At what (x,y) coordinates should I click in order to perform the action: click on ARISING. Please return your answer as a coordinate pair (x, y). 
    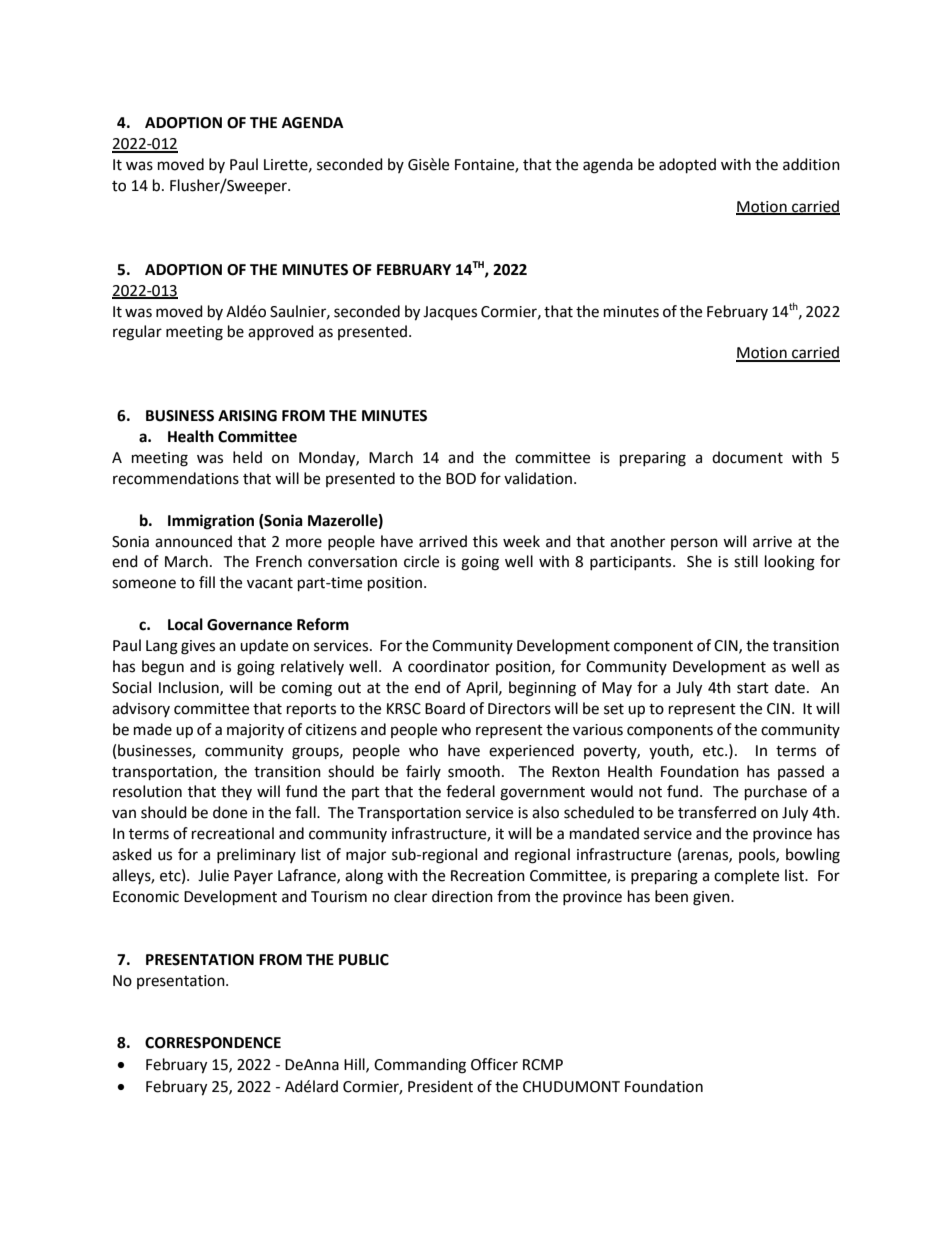
    Looking at the image, I should click on (247, 416).
